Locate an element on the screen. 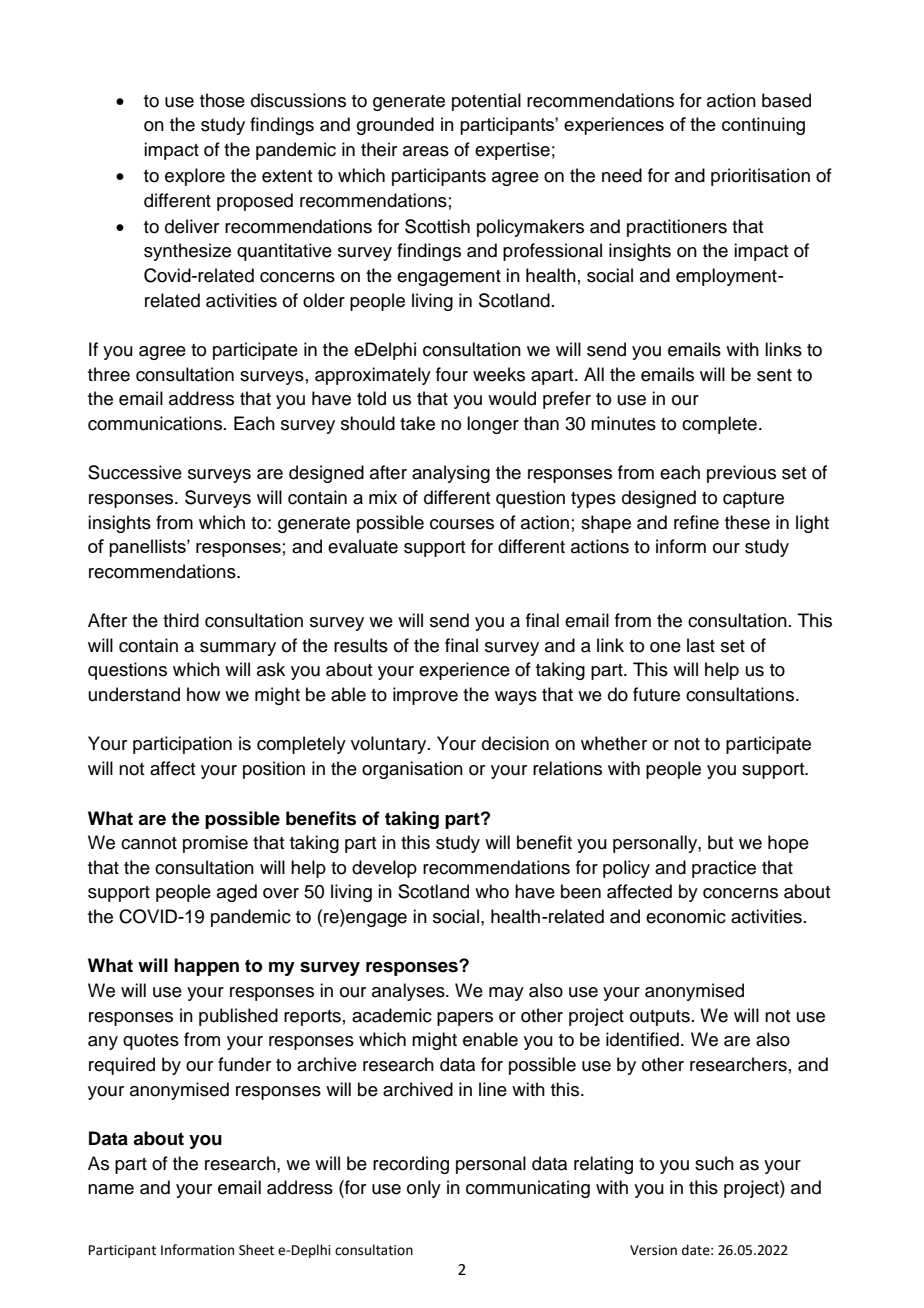  continuing is located at coordinates (763, 126).
